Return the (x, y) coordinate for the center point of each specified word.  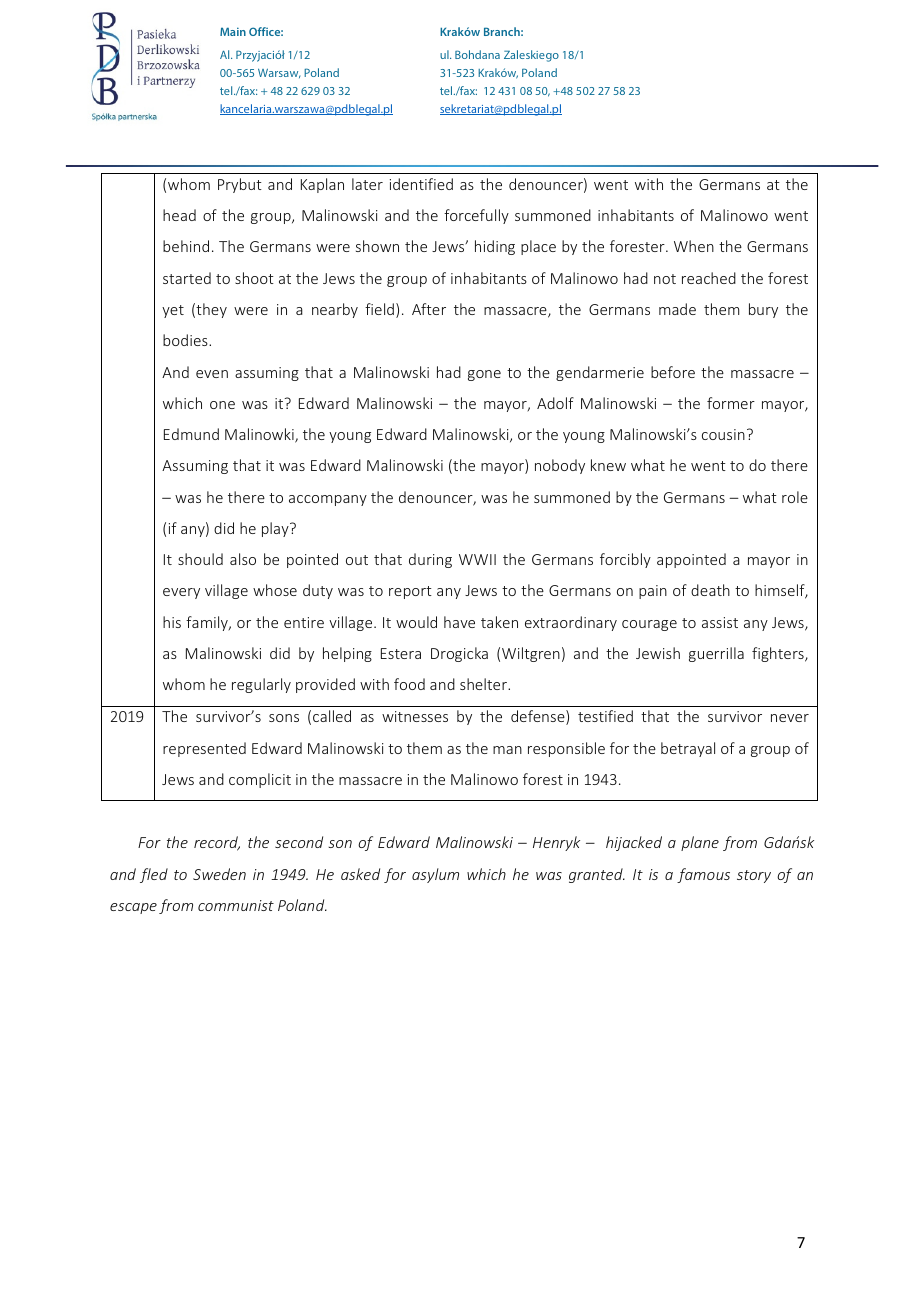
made (677, 309)
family (208, 623)
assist (720, 622)
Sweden (219, 874)
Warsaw (279, 73)
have (459, 622)
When (694, 246)
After (429, 309)
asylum (435, 875)
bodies (186, 340)
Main (233, 31)
